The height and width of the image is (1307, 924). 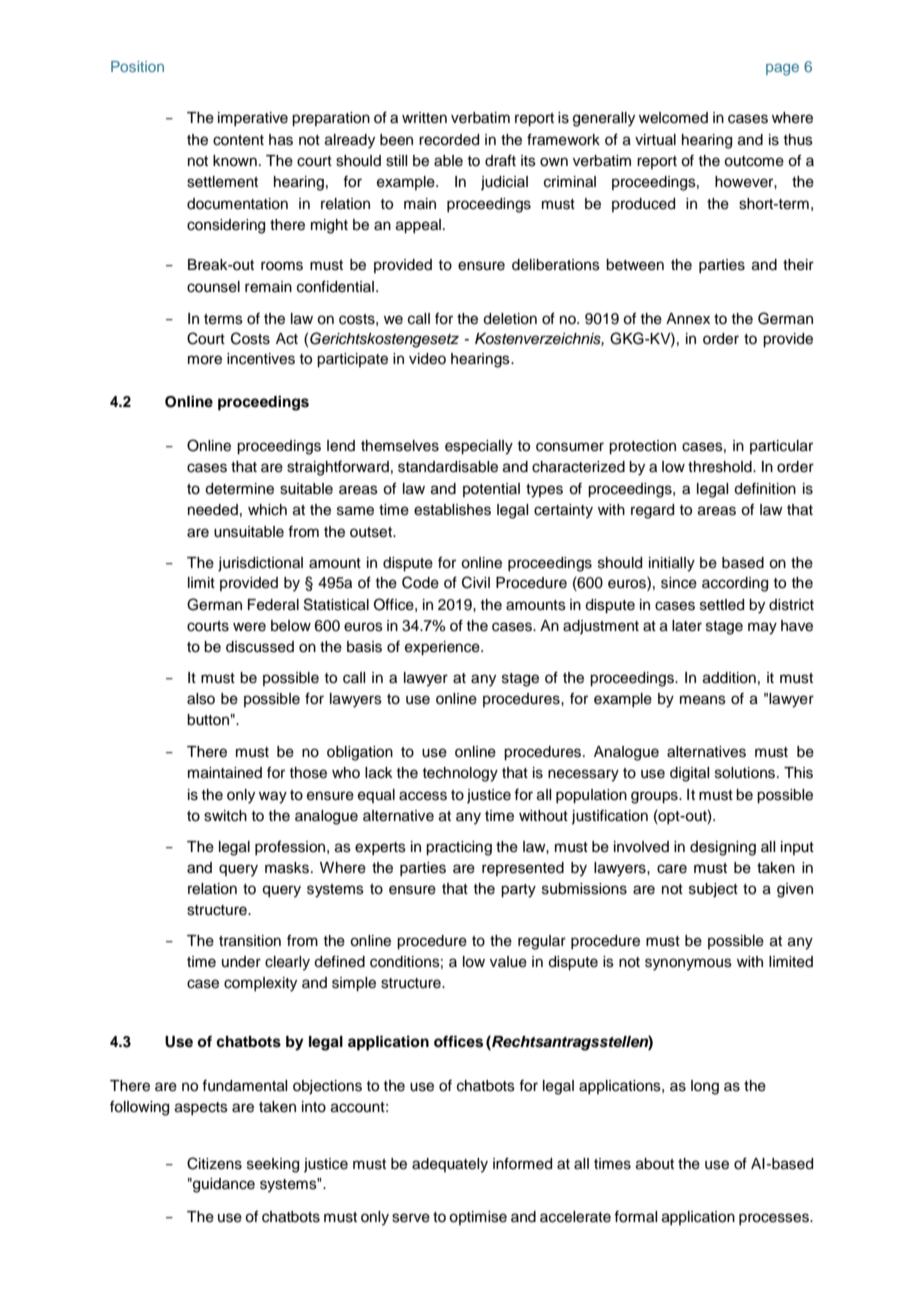 I want to click on imperative, so click(x=253, y=119).
